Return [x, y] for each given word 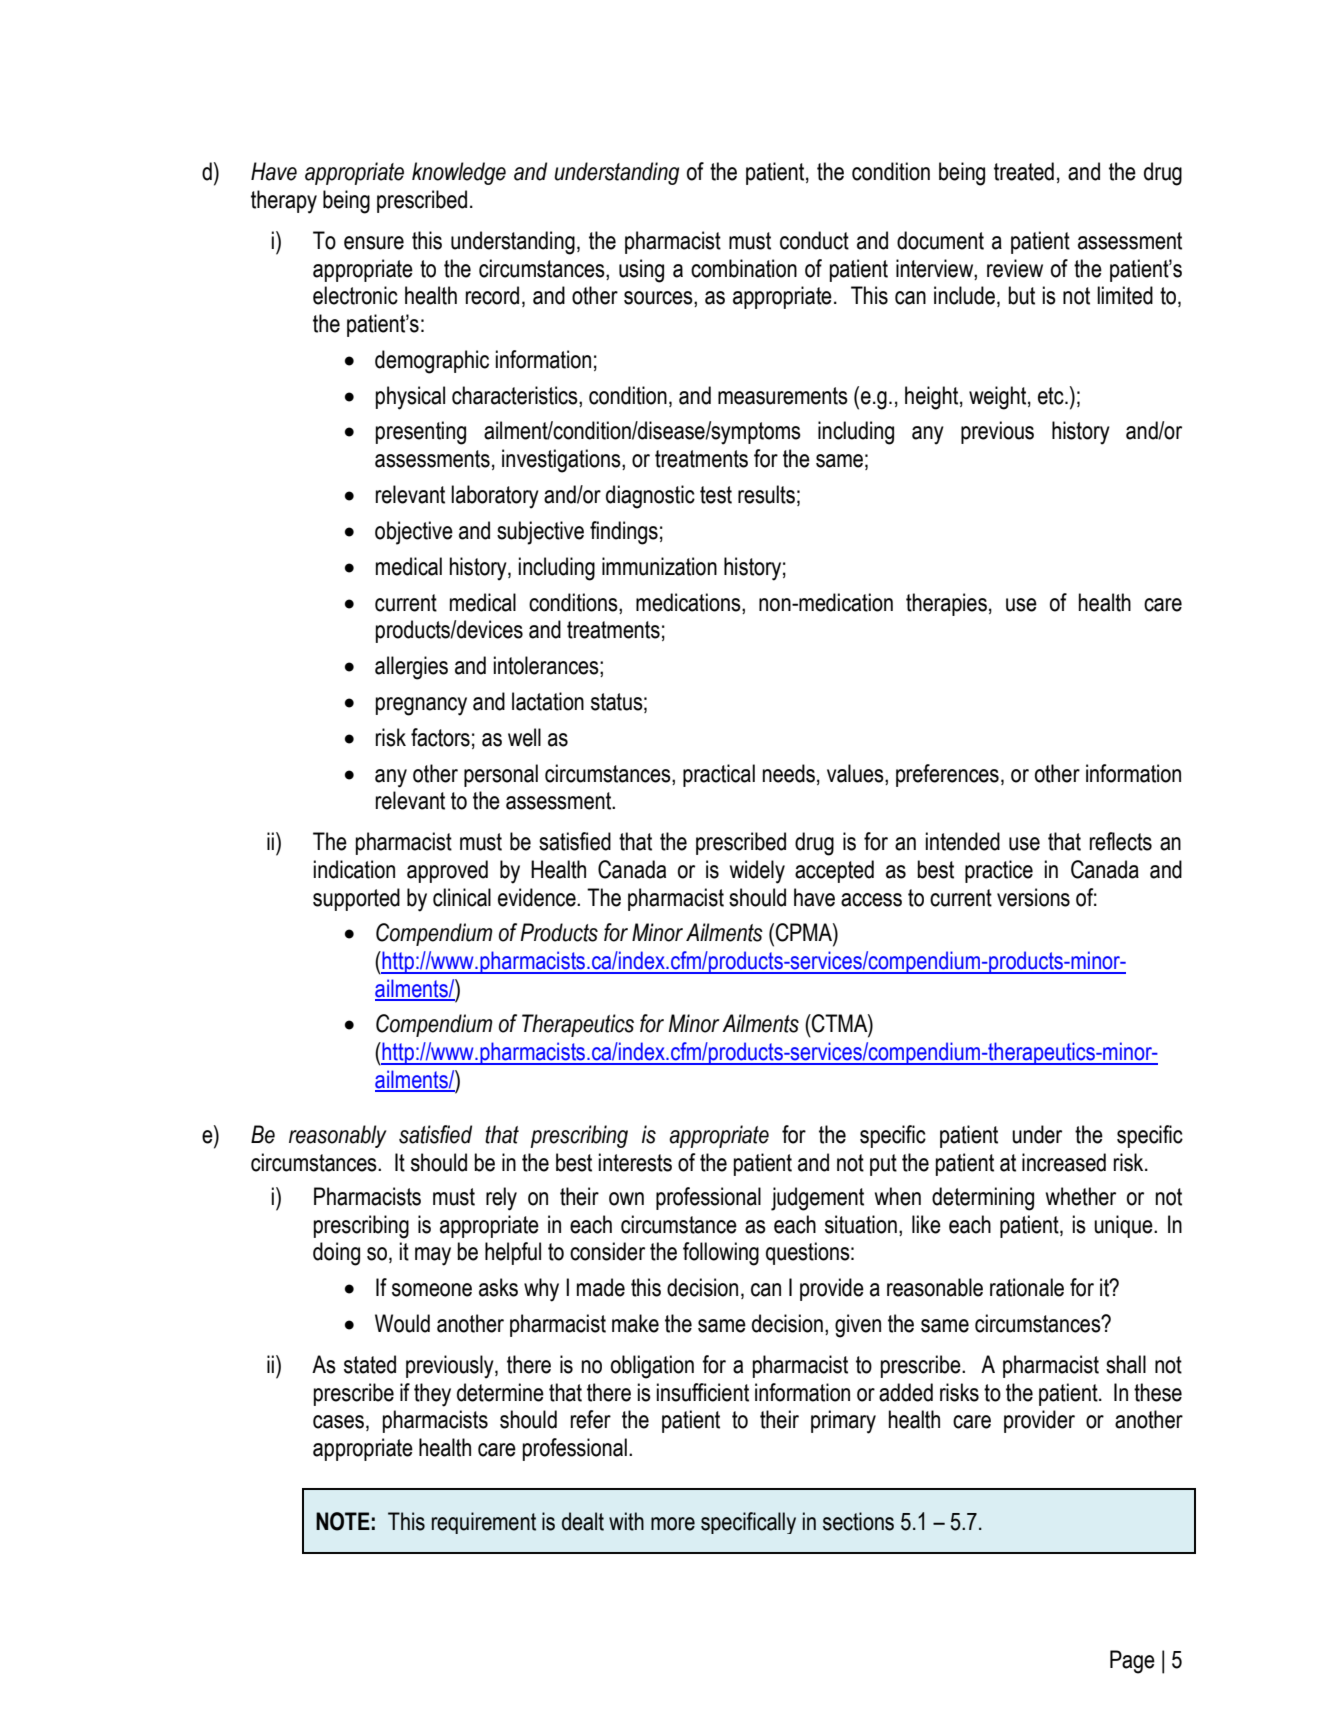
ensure [374, 243]
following [721, 1254]
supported [356, 899]
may [433, 1256]
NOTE [343, 1521]
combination [744, 268]
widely [757, 872]
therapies [946, 604]
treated [1024, 171]
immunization [659, 566]
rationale [1027, 1287]
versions [1033, 897]
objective [414, 533]
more [673, 1524]
